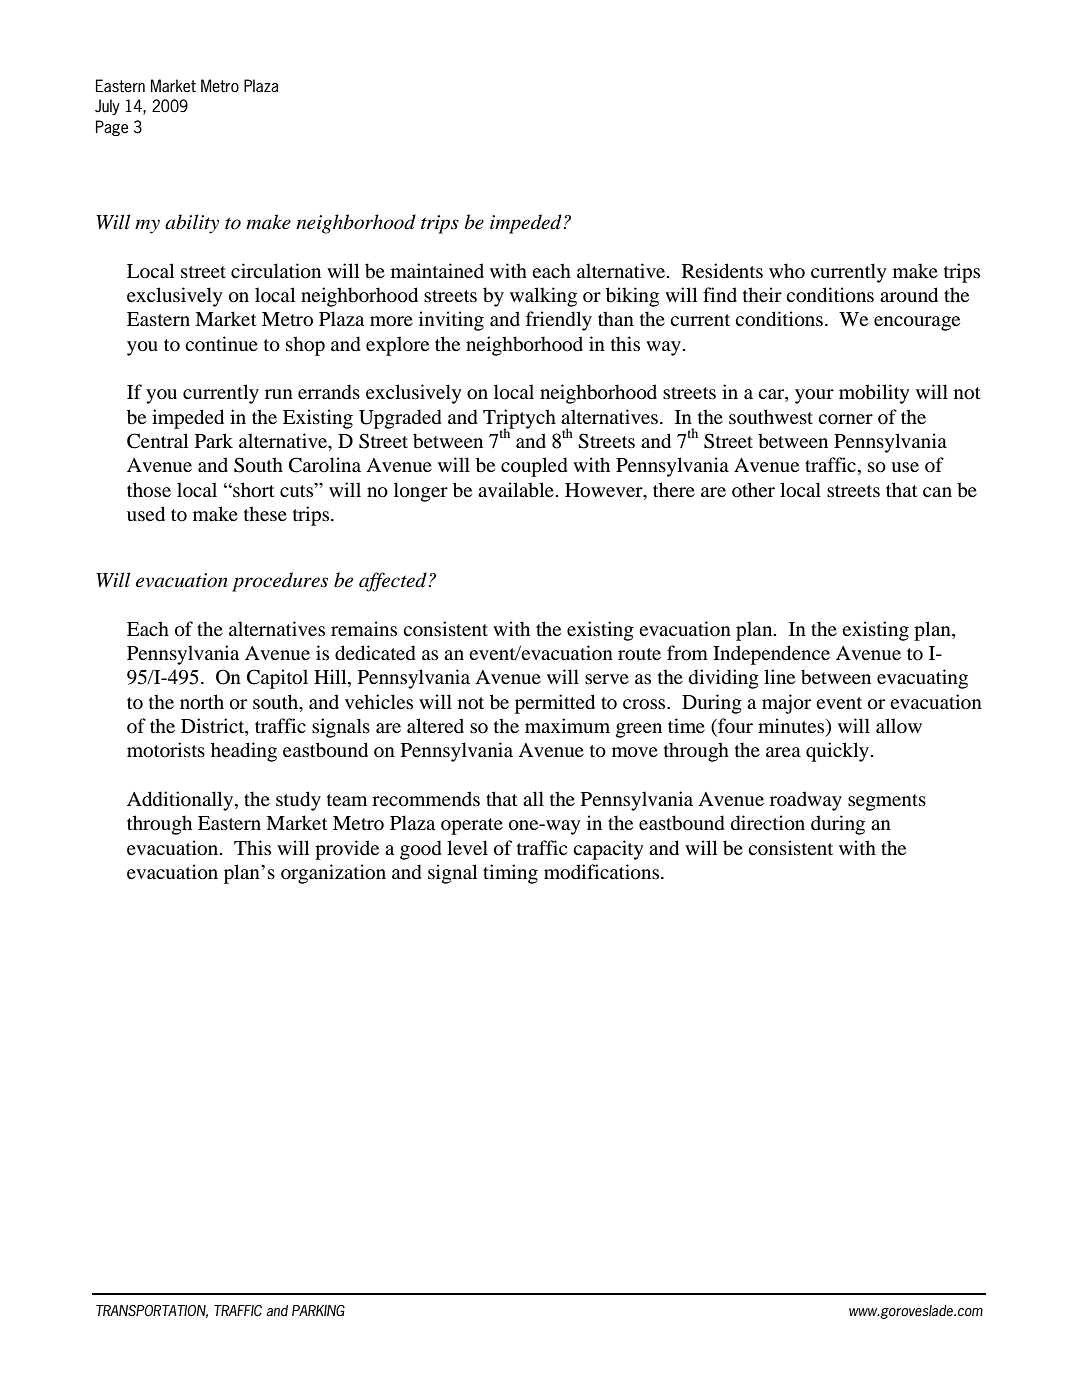 The image size is (1078, 1396). Describe the element at coordinates (437, 270) in the screenshot. I see `maintained` at that location.
